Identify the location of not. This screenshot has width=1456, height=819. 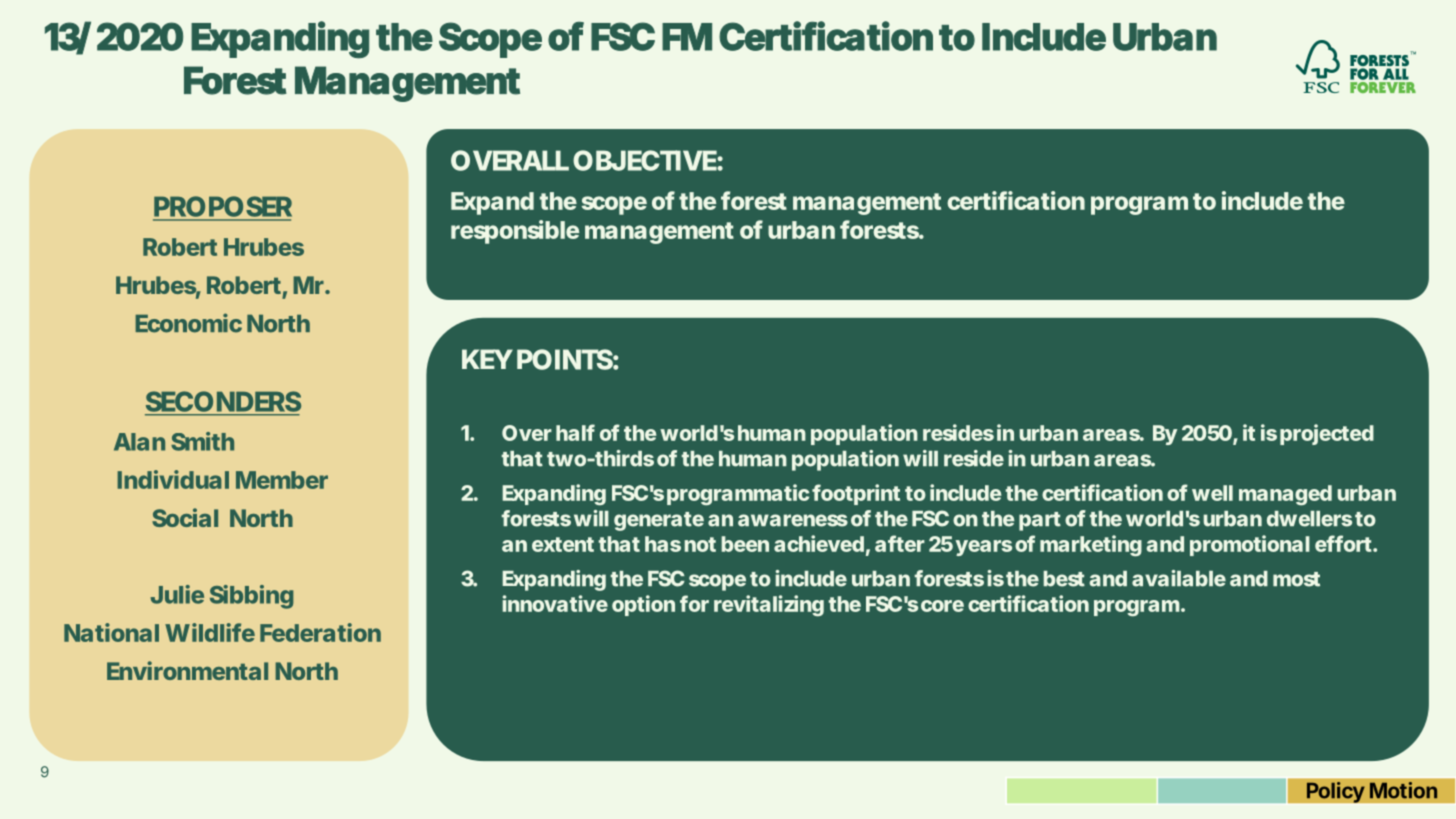
(700, 544).
